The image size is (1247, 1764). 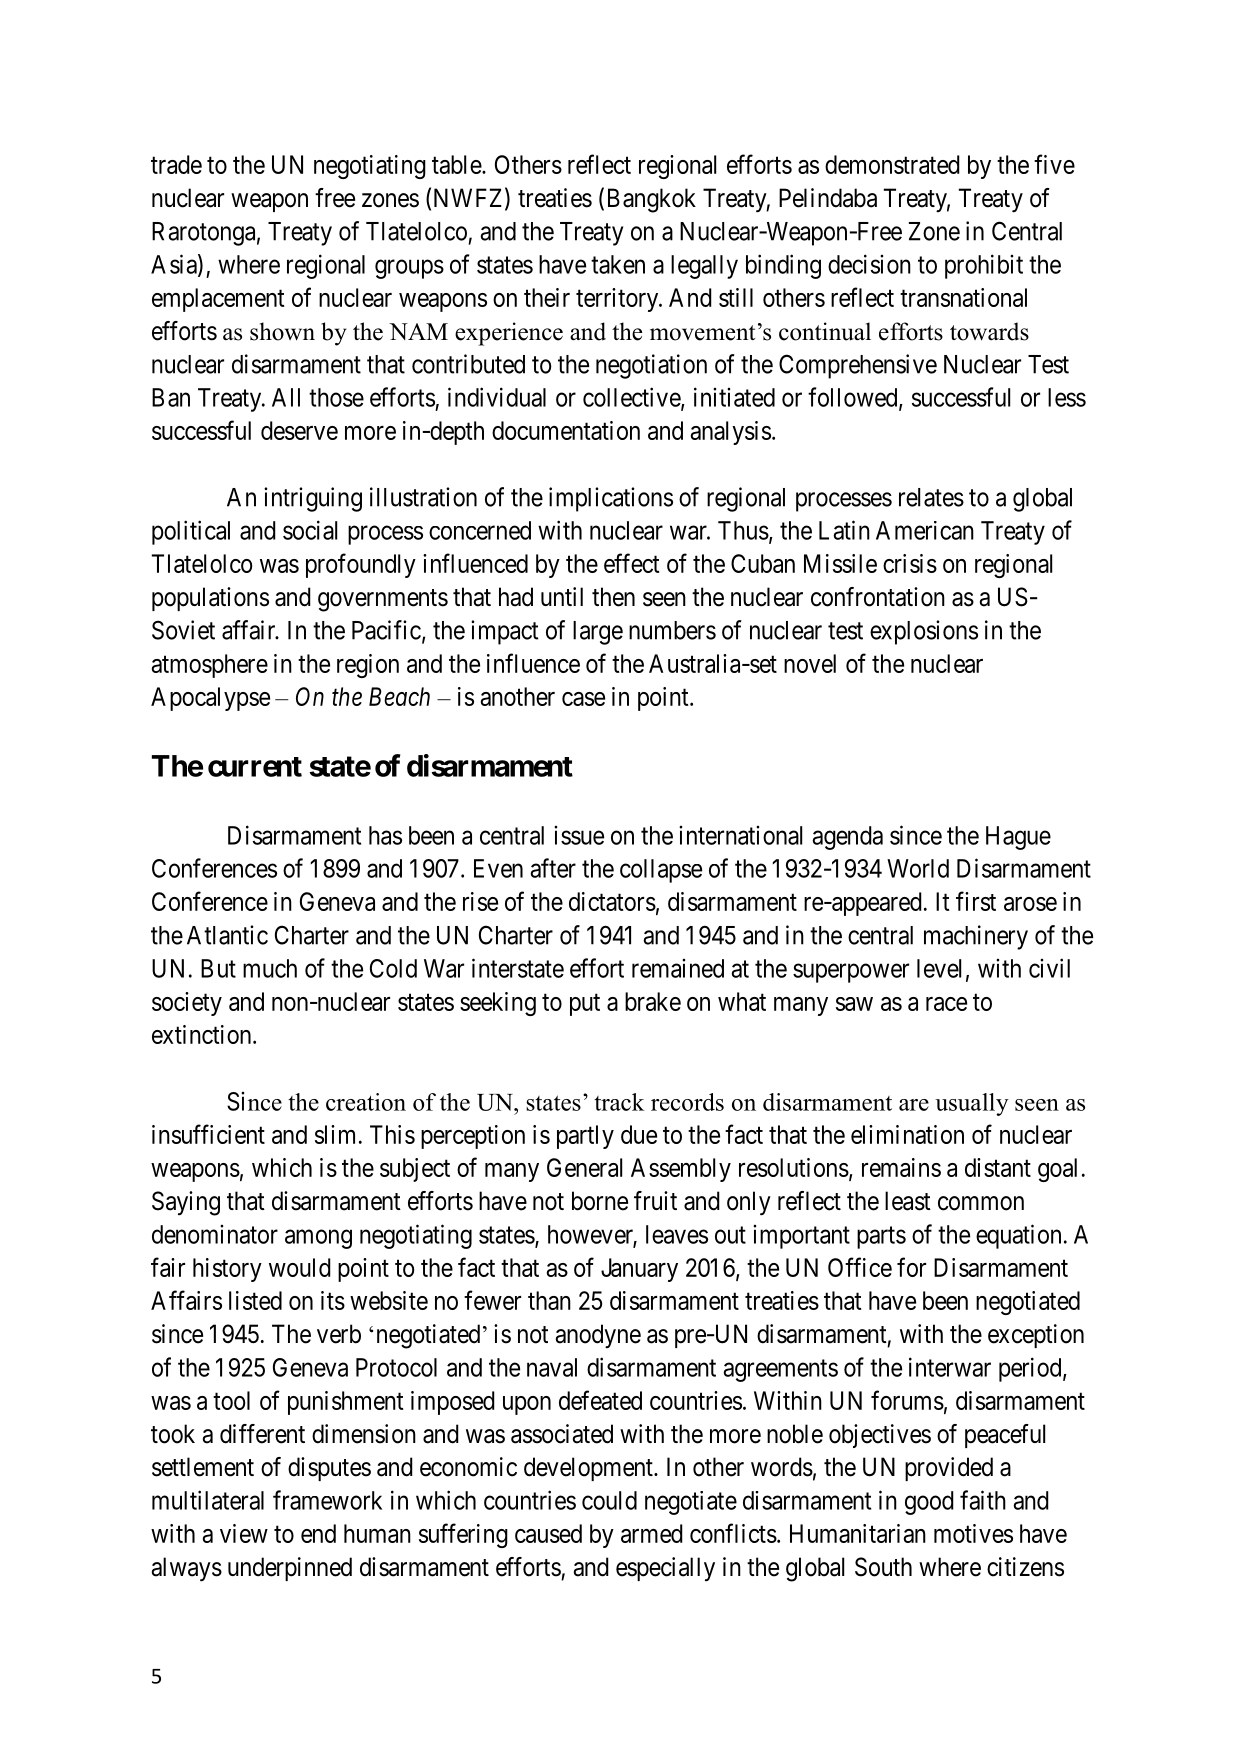 What do you see at coordinates (652, 200) in the image?
I see `Bangkok` at bounding box center [652, 200].
